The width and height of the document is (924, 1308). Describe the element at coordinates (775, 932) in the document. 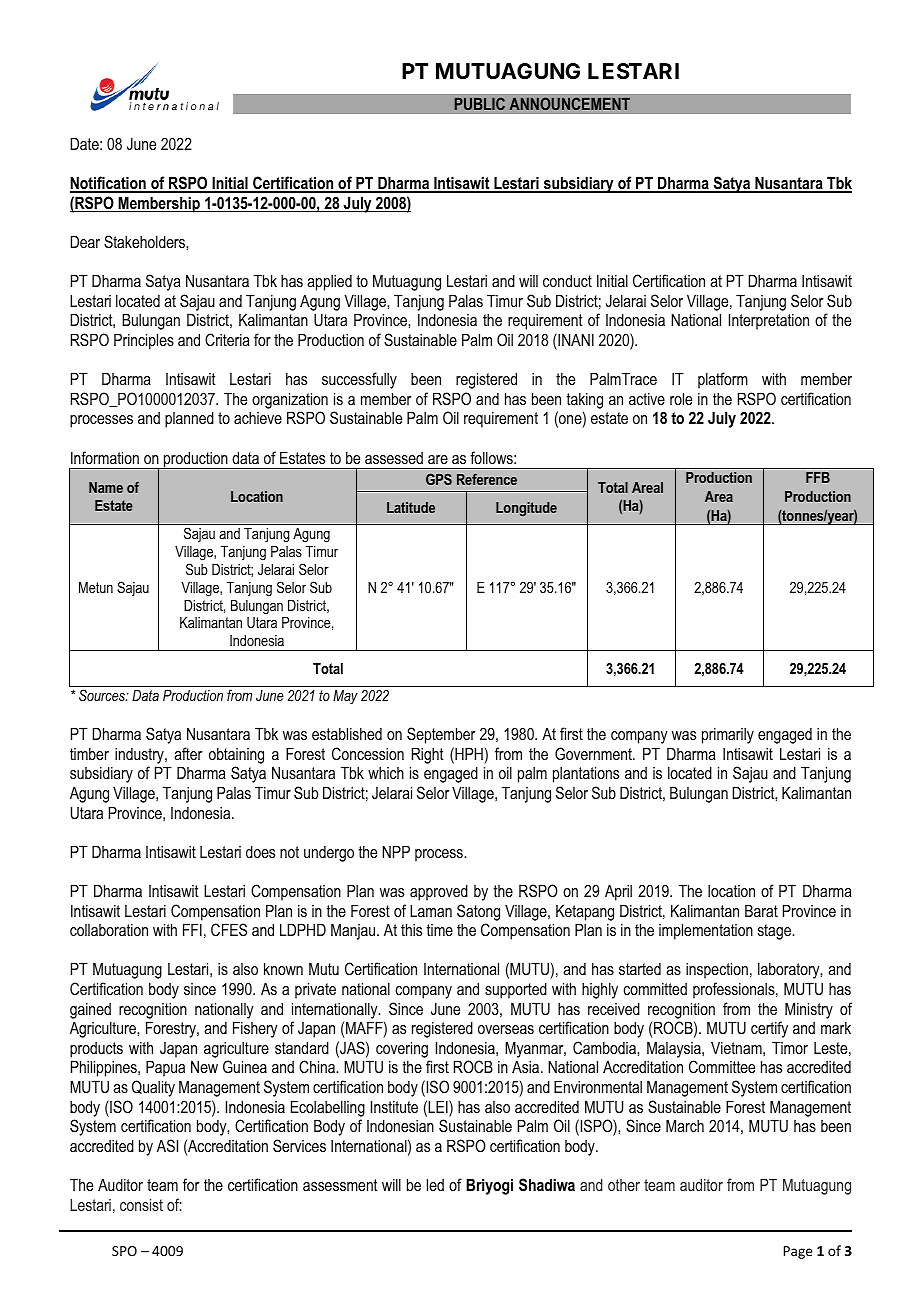

I see `stage` at that location.
